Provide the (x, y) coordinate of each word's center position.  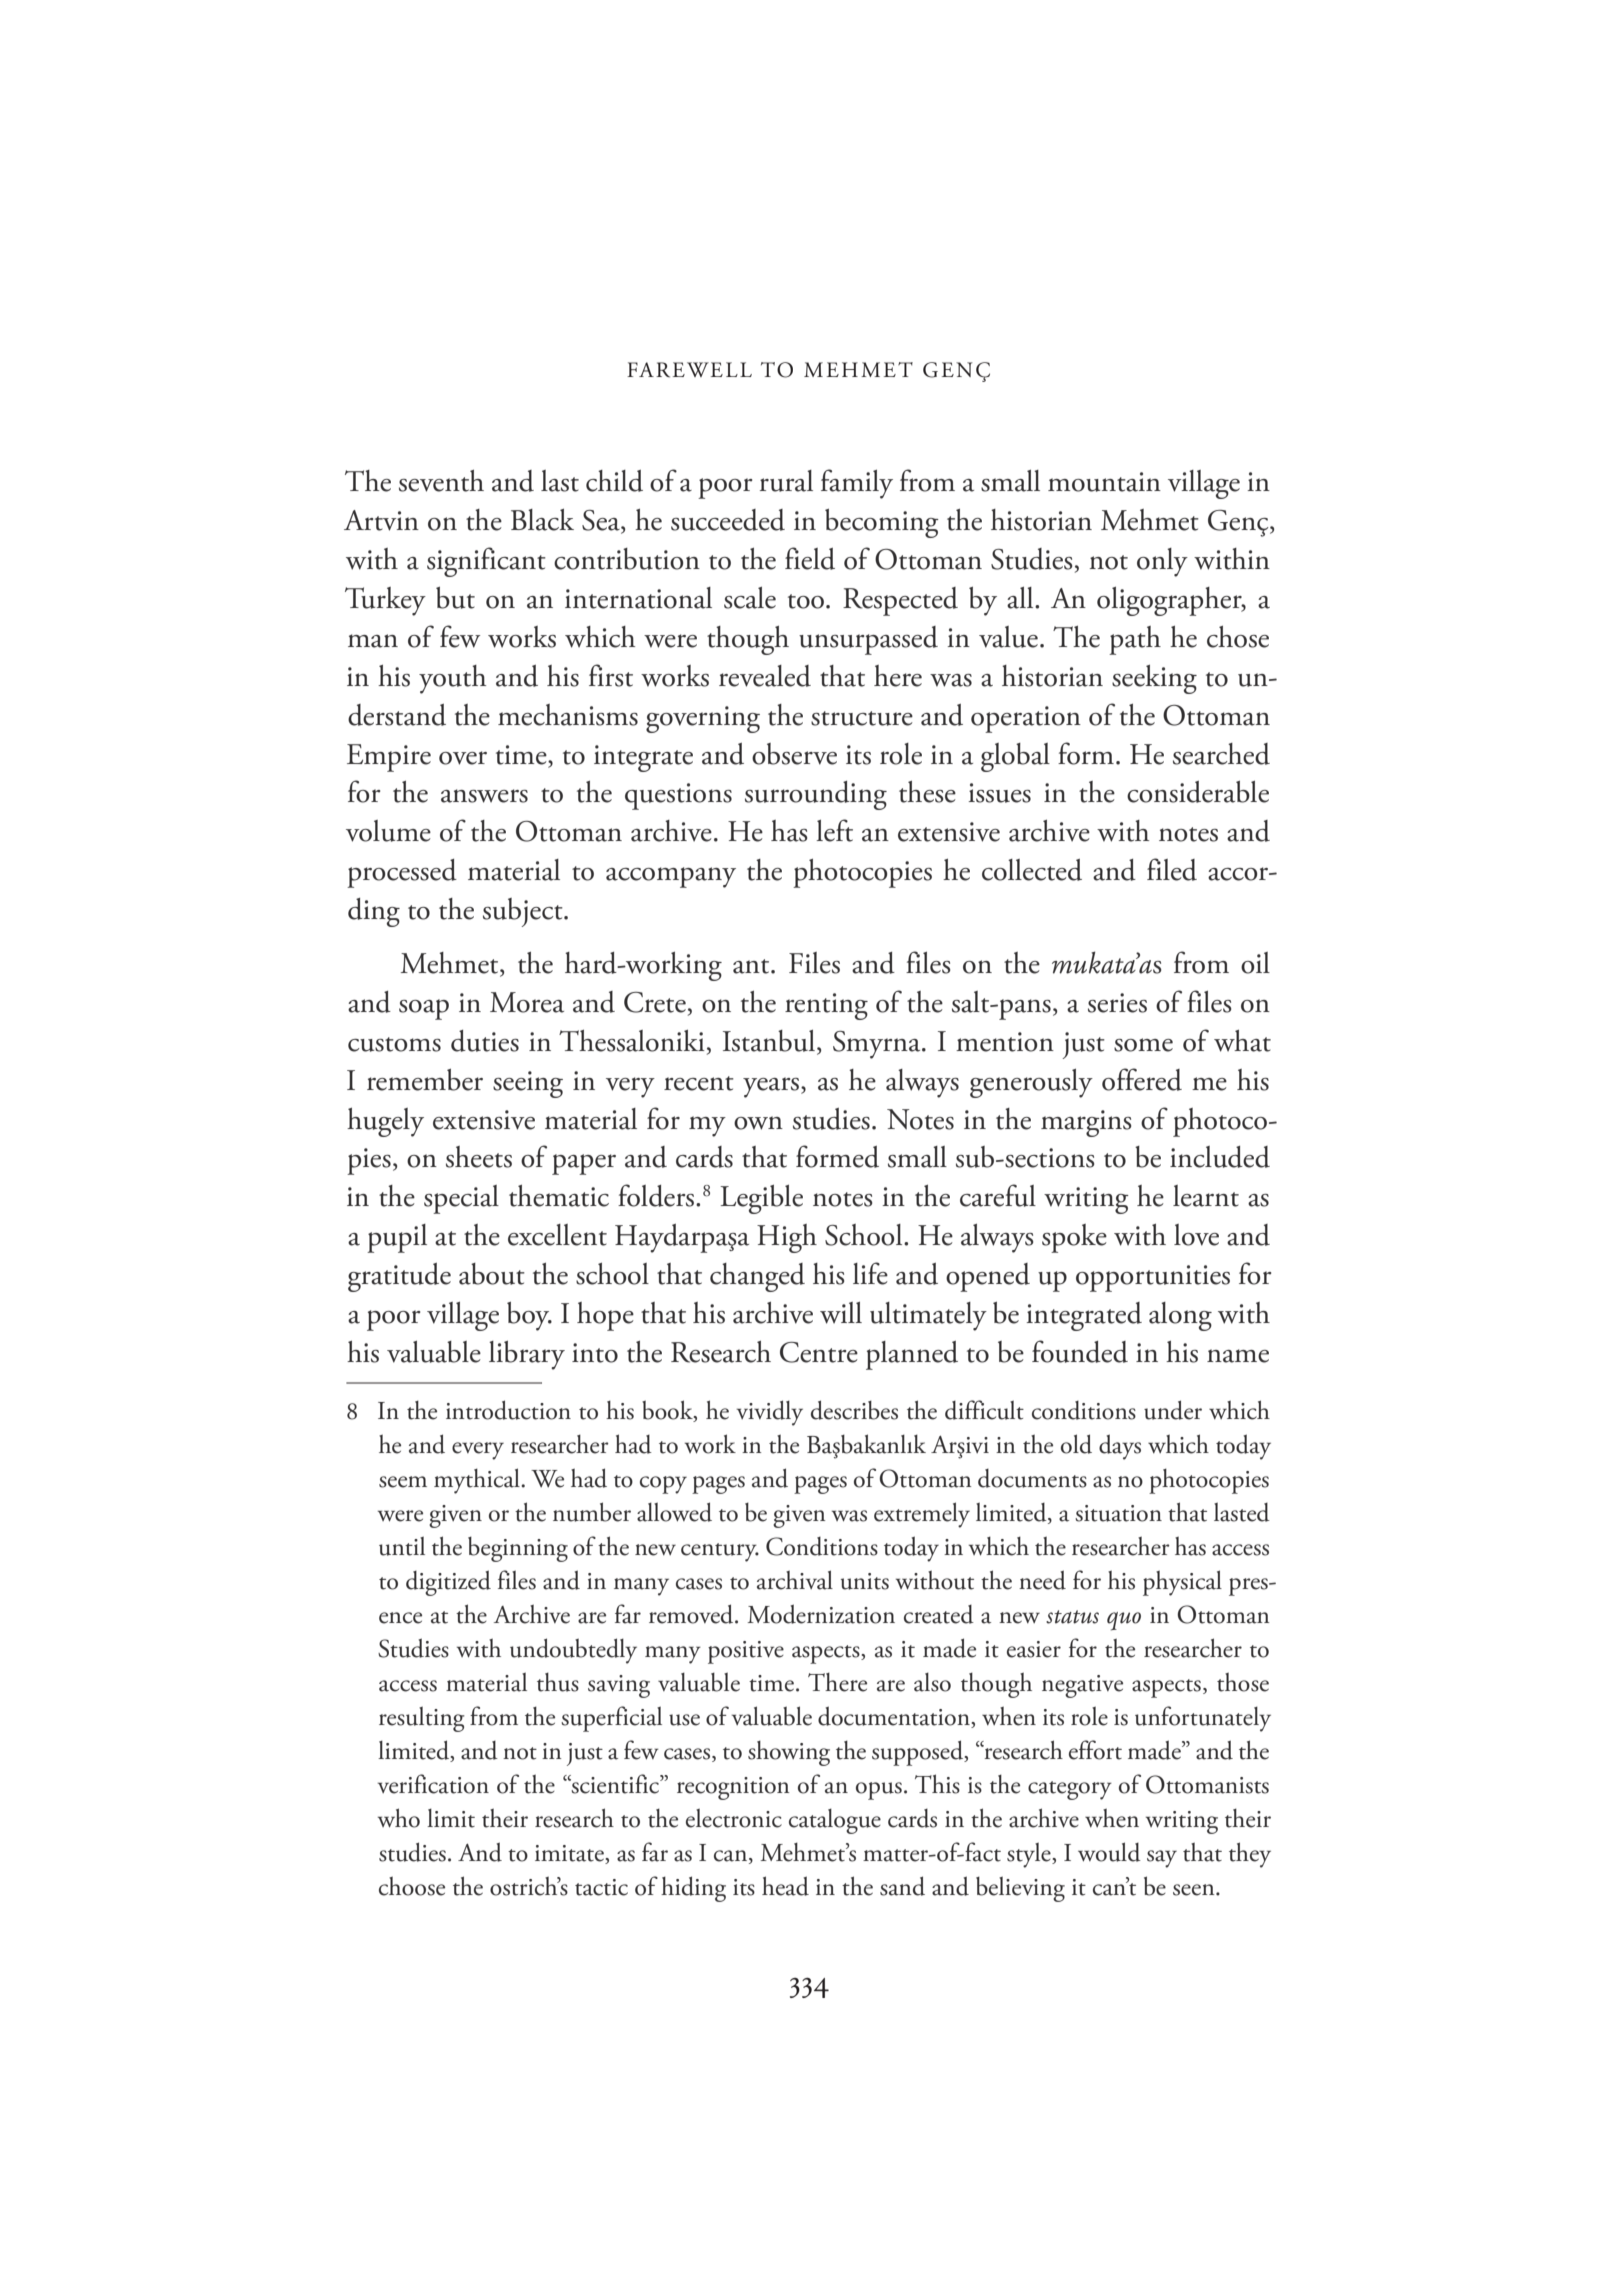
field (810, 558)
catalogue (835, 1821)
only (1162, 562)
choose (412, 1886)
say (1162, 1859)
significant (486, 562)
